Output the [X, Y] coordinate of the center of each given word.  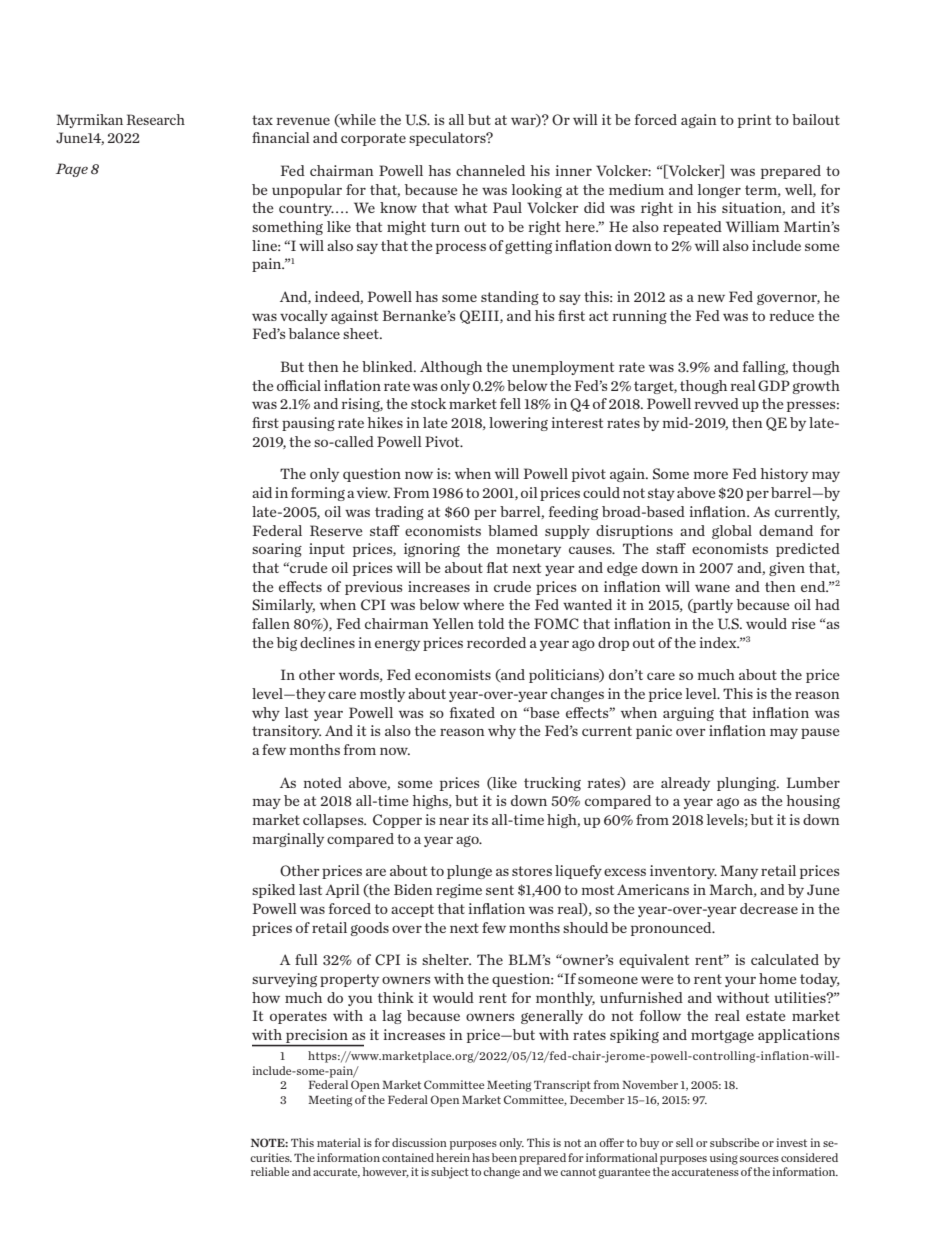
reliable [270, 1171]
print [754, 121]
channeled [490, 170]
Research [155, 119]
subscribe [734, 1142]
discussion [419, 1142]
